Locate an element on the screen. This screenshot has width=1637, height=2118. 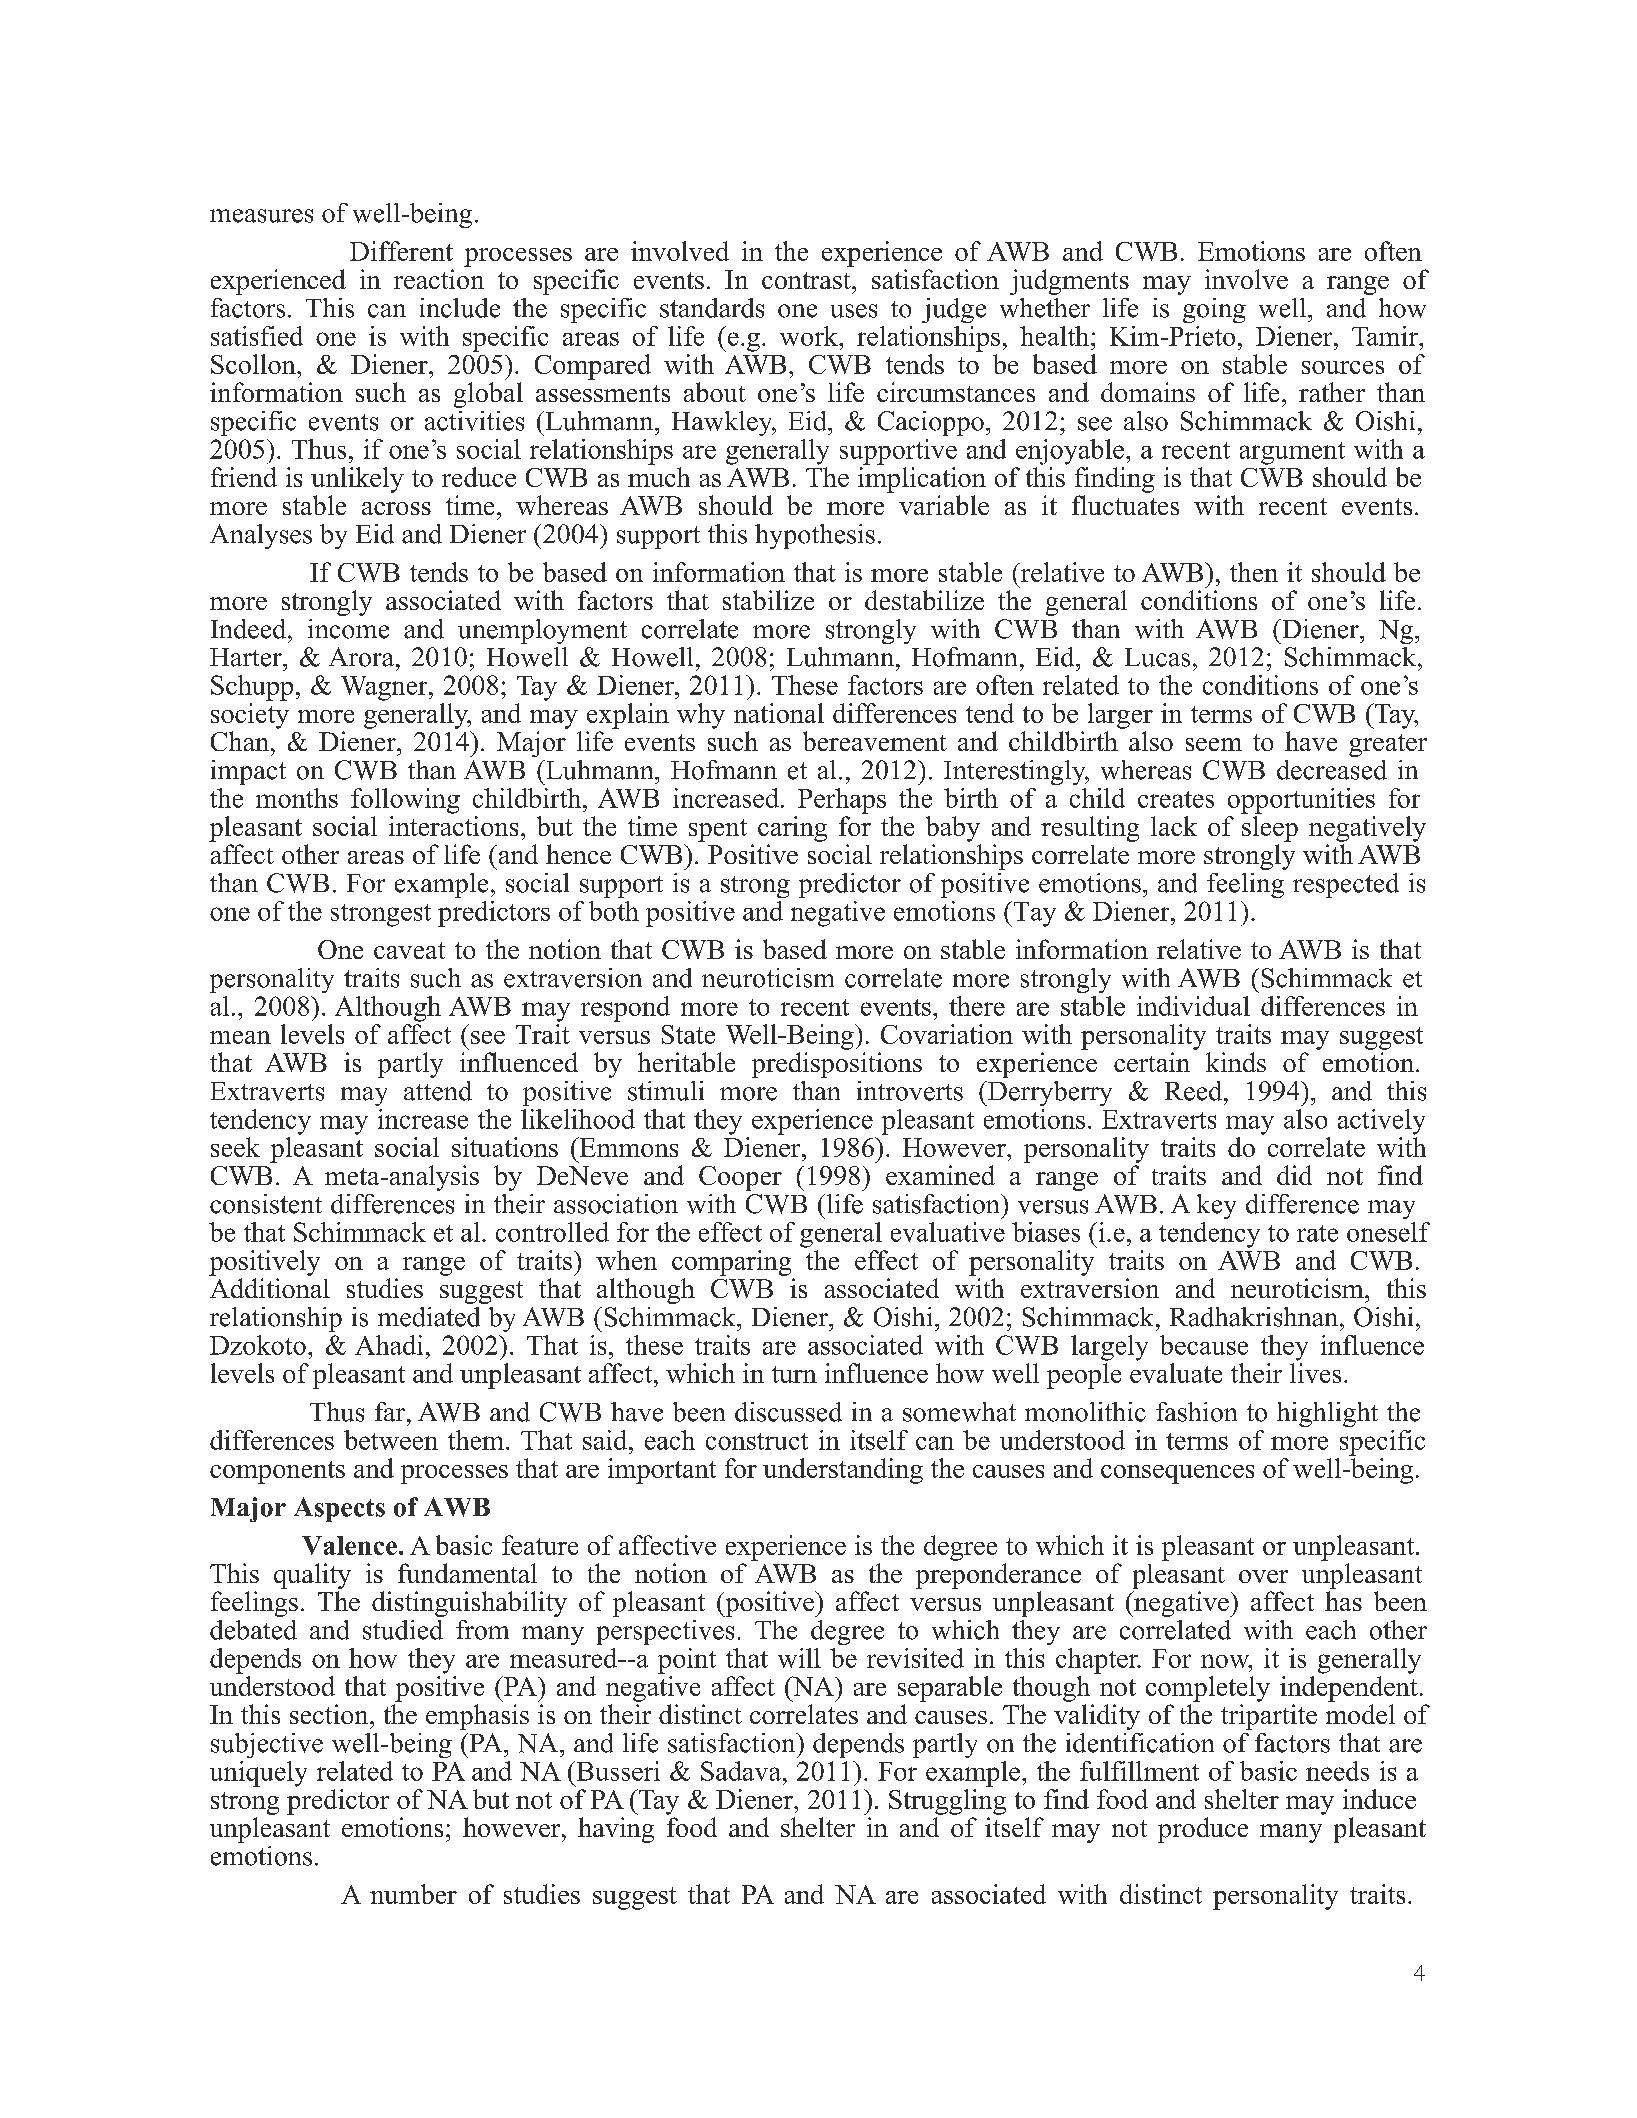
contrast is located at coordinates (807, 280).
